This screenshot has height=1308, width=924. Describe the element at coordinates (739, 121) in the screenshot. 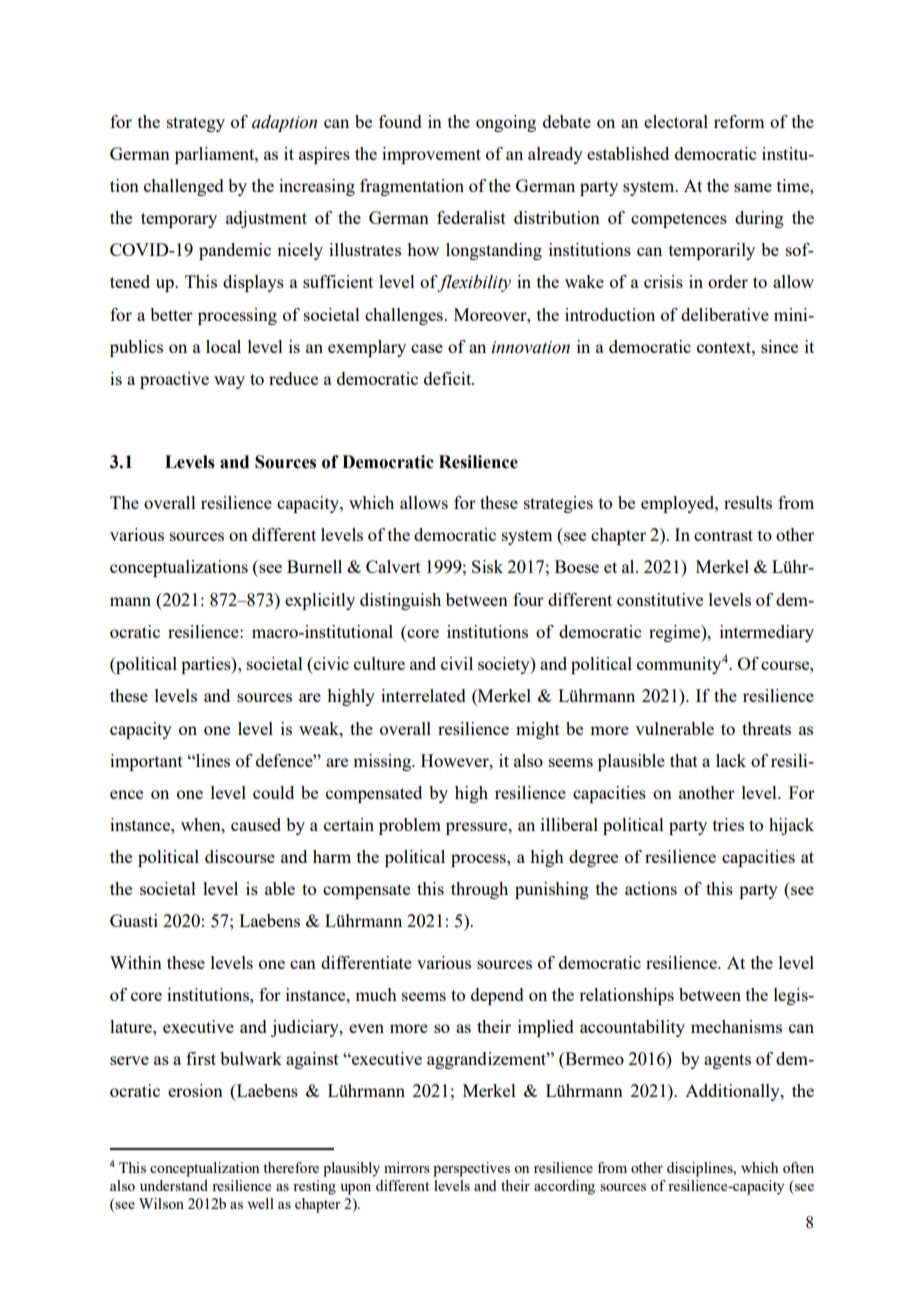

I see `reform` at that location.
